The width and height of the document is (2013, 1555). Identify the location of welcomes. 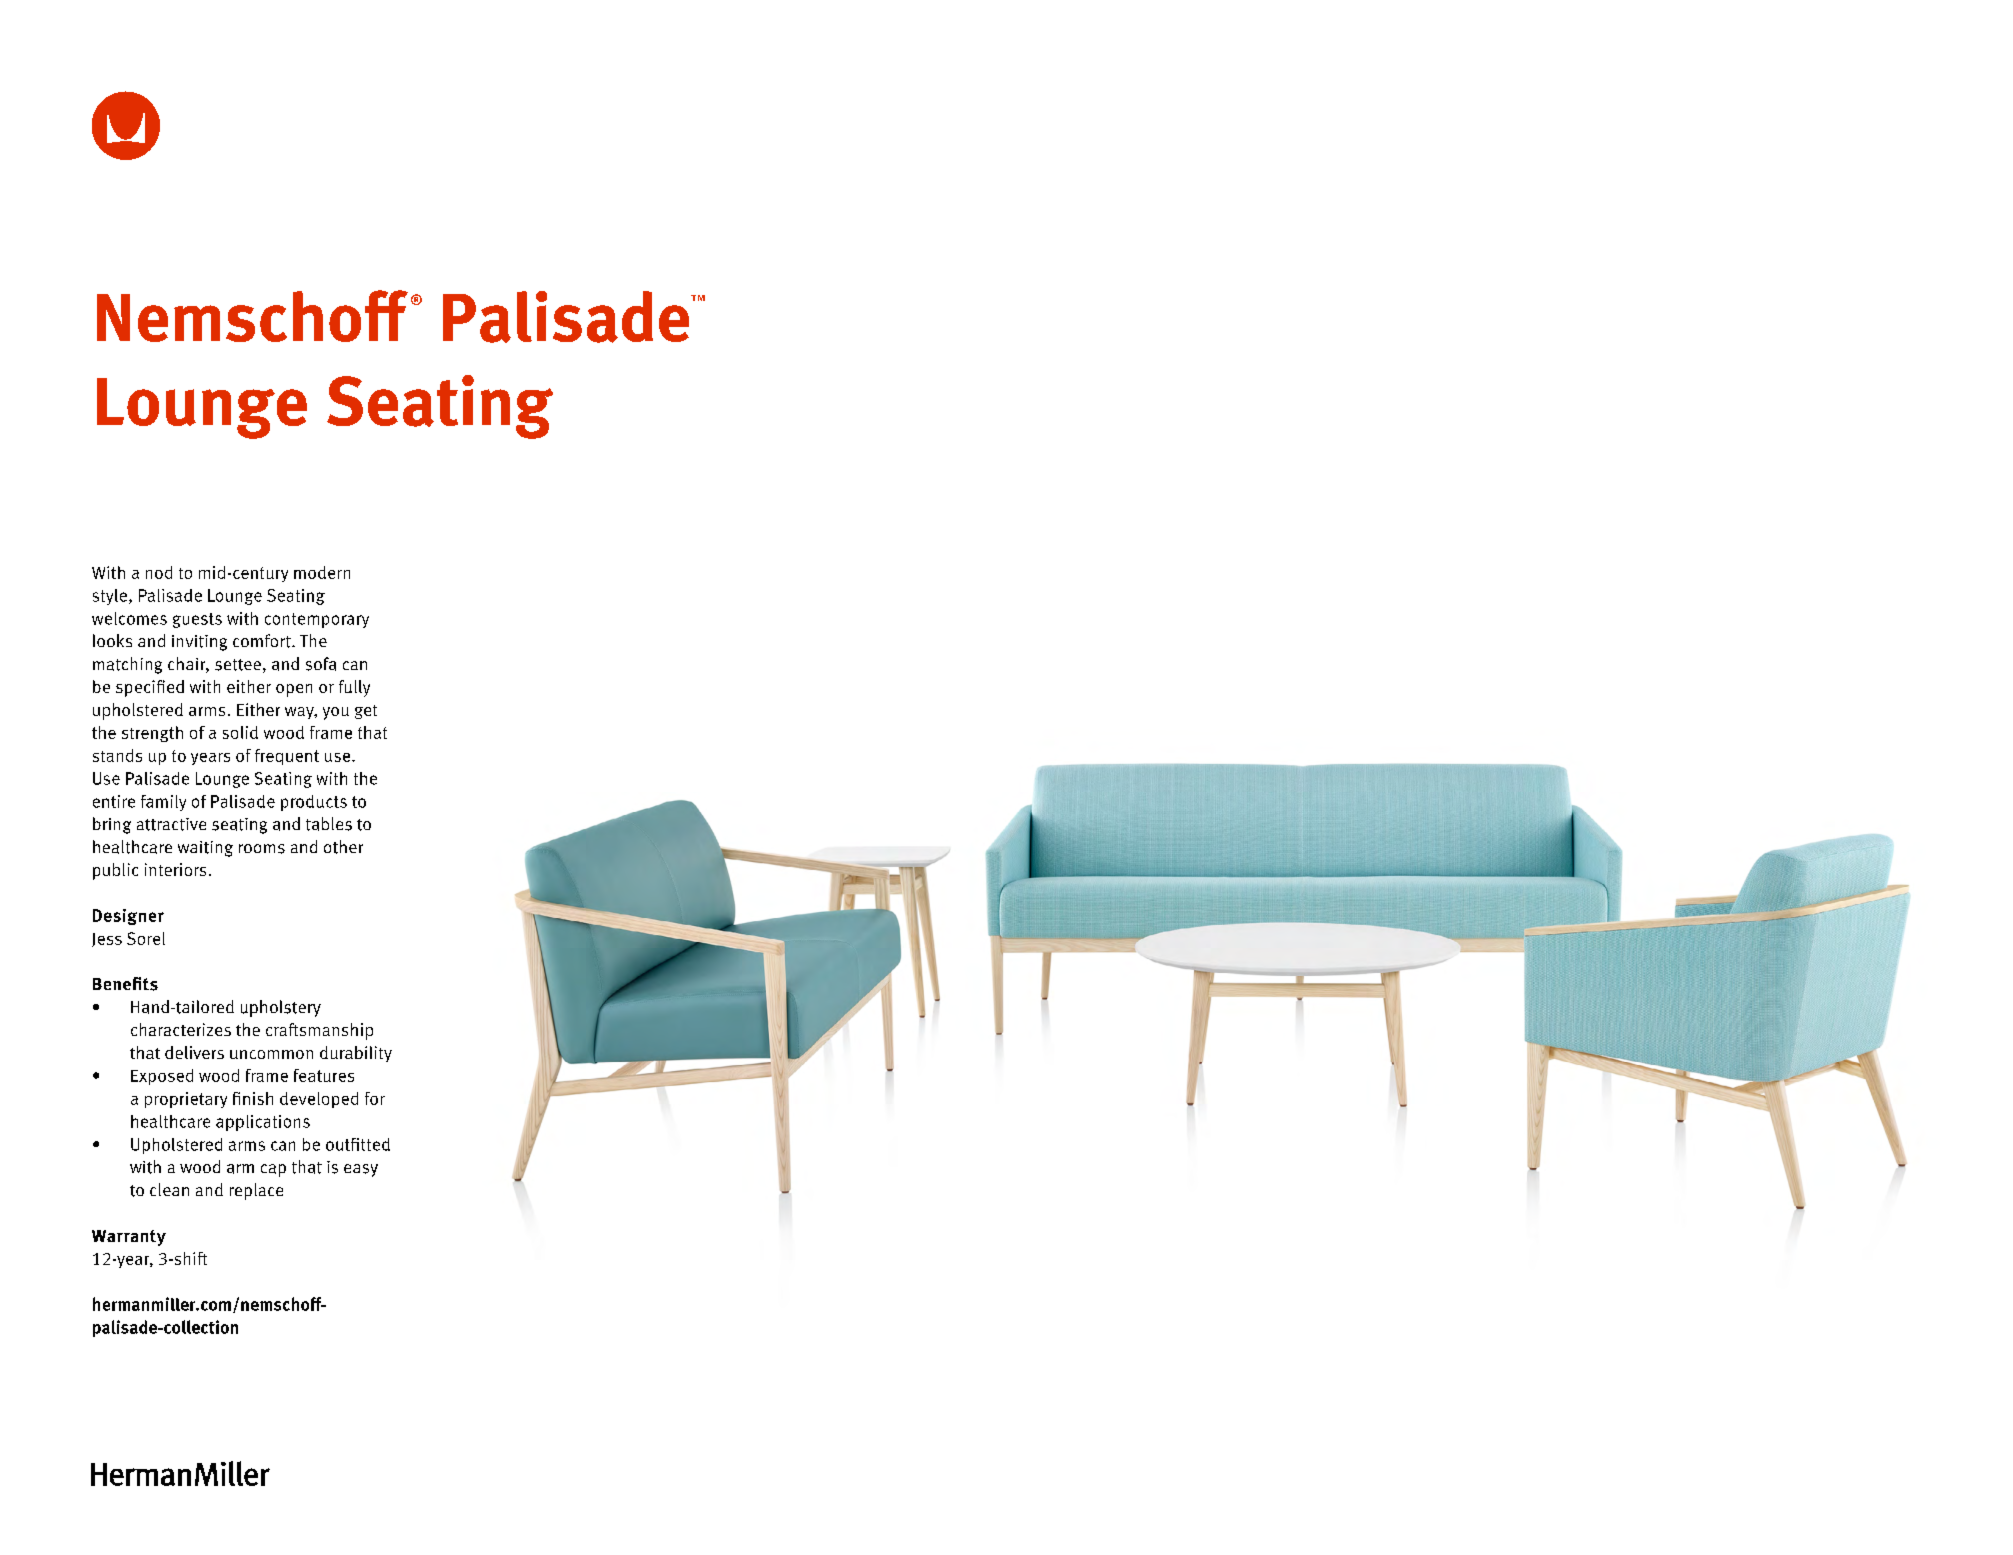
(129, 618).
